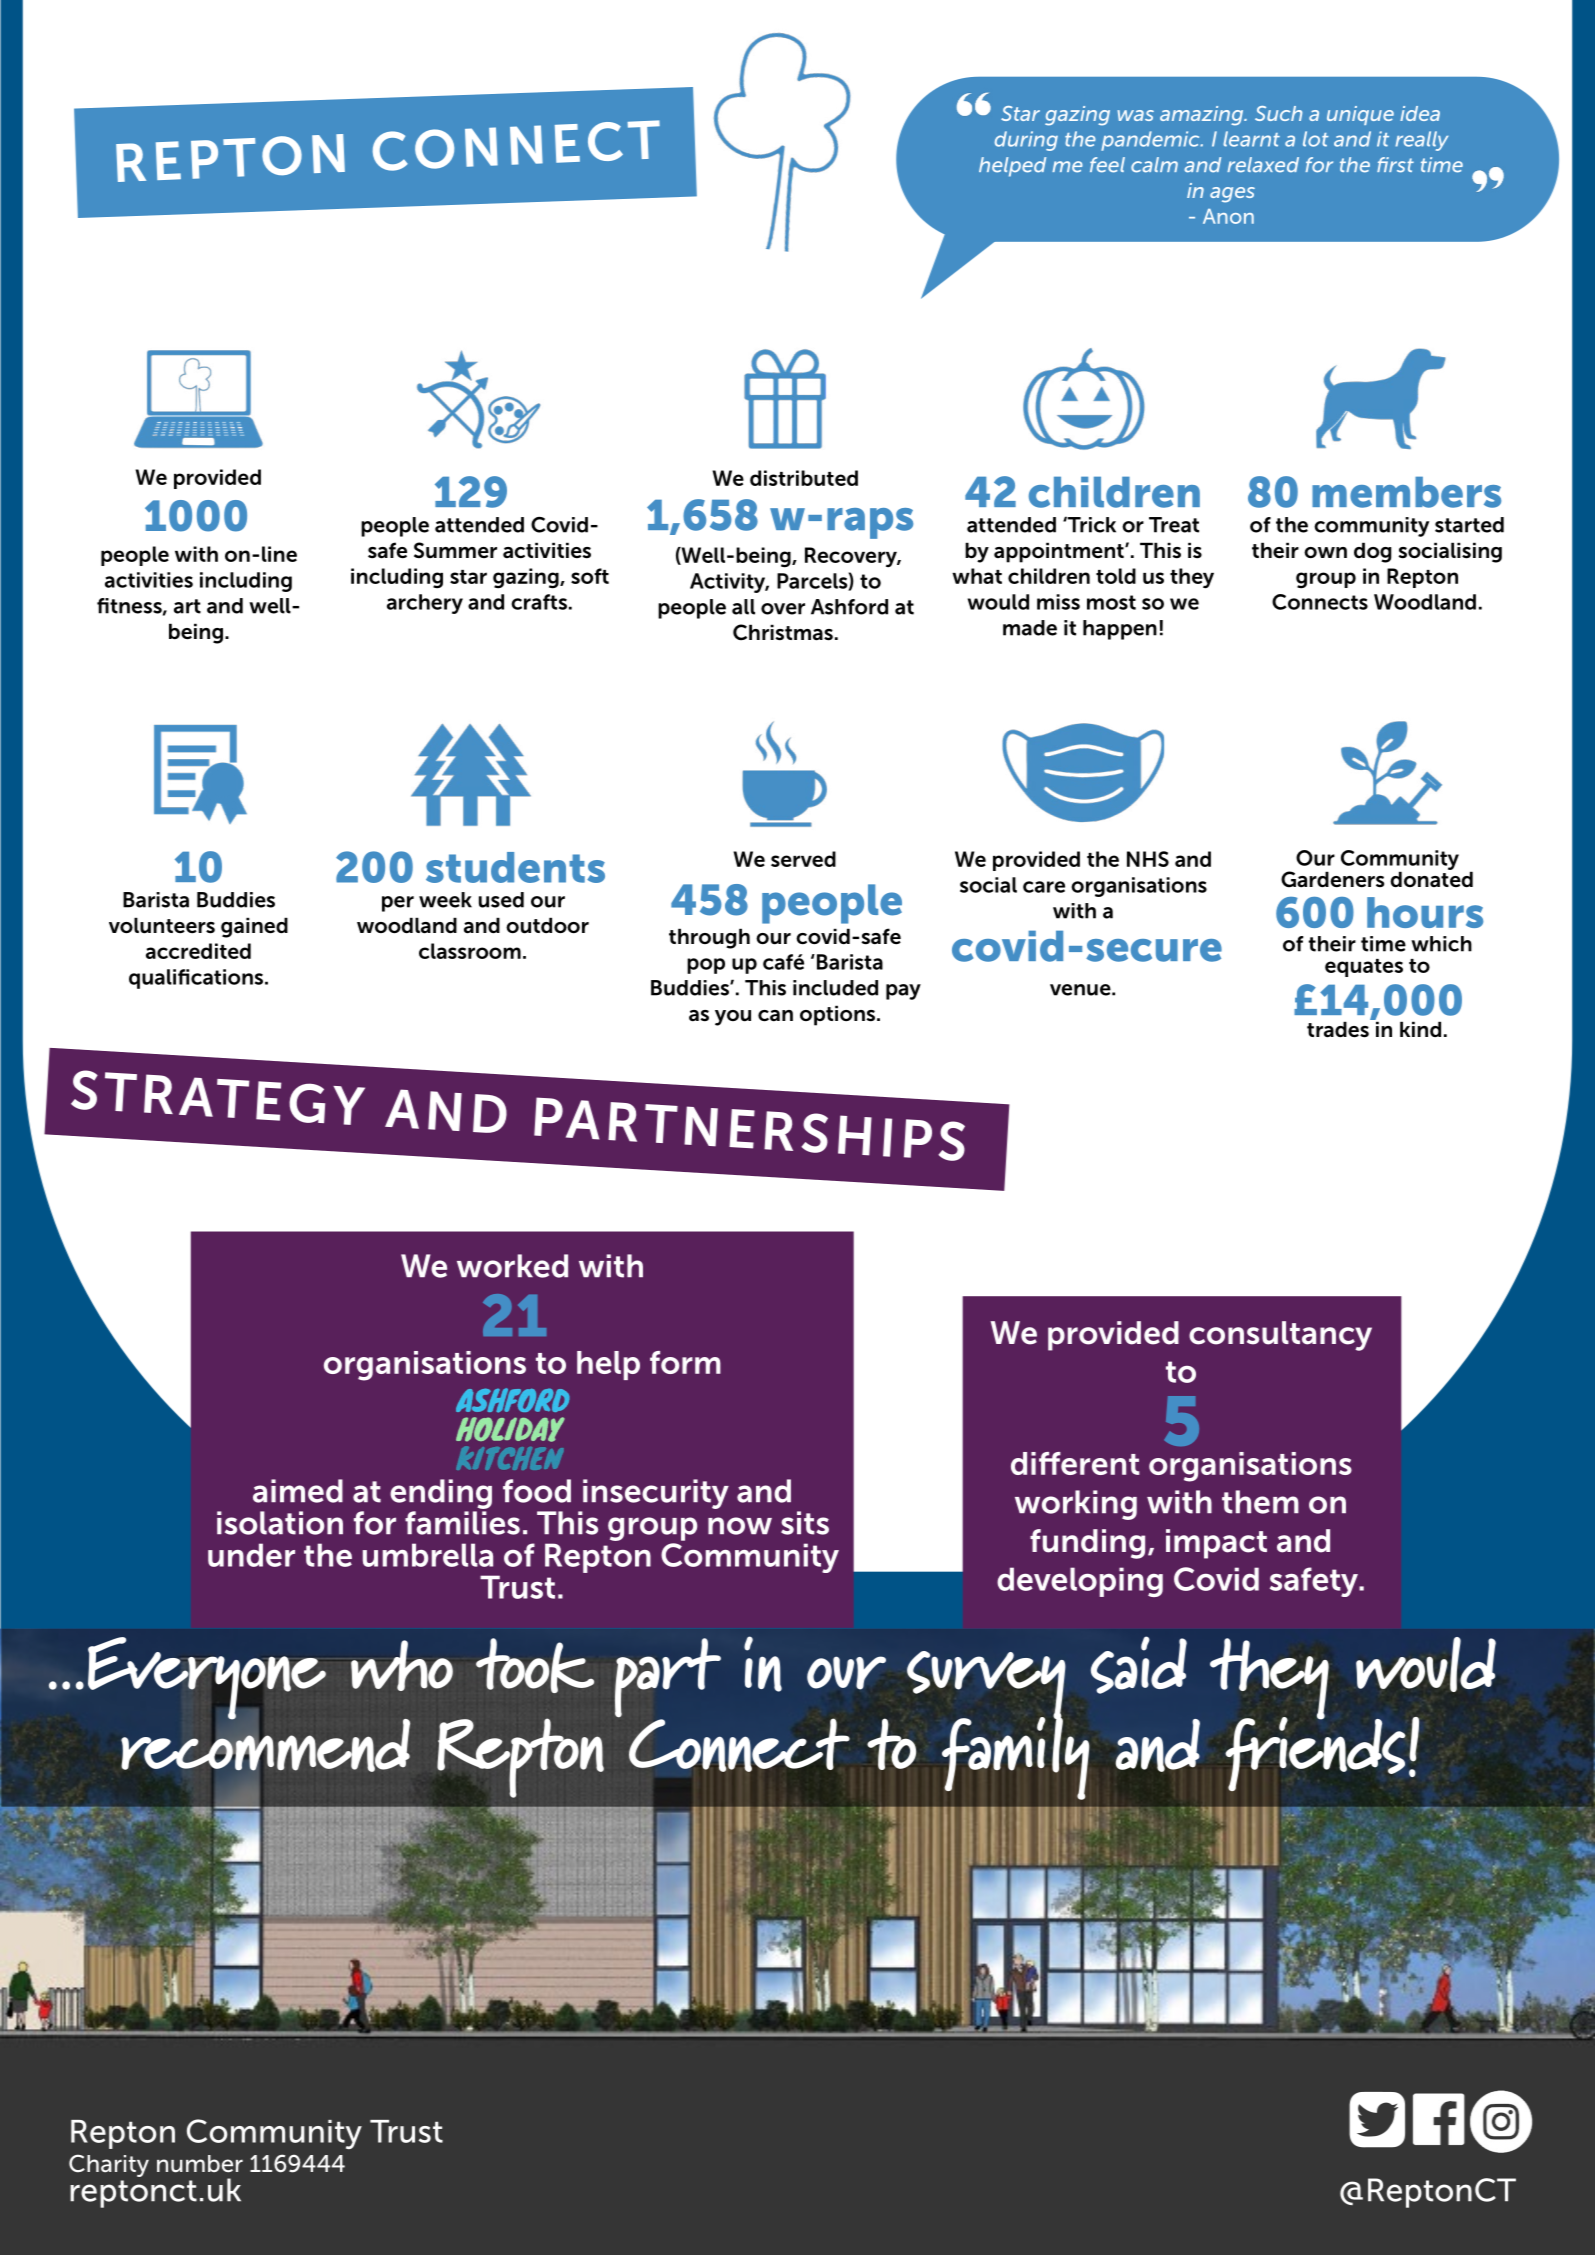  What do you see at coordinates (254, 927) in the screenshot?
I see `gained` at bounding box center [254, 927].
